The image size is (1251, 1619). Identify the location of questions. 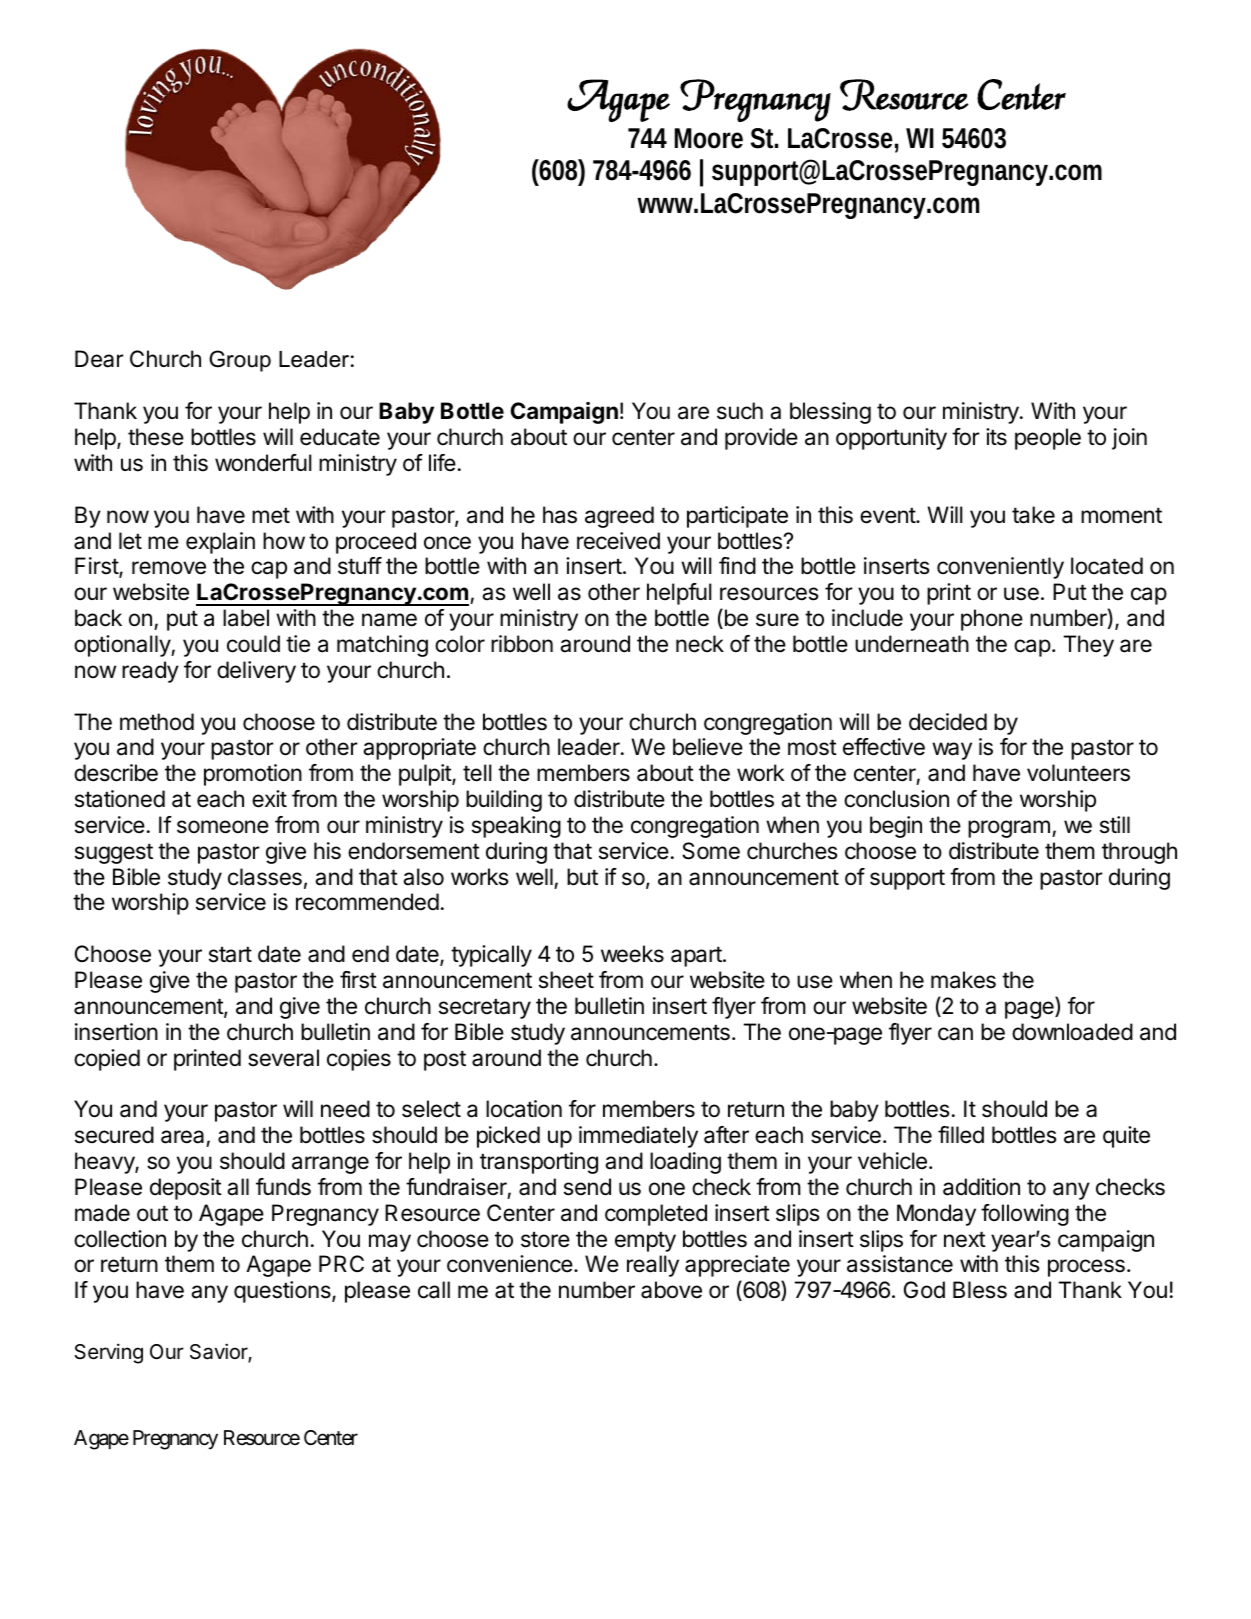
(283, 1292).
